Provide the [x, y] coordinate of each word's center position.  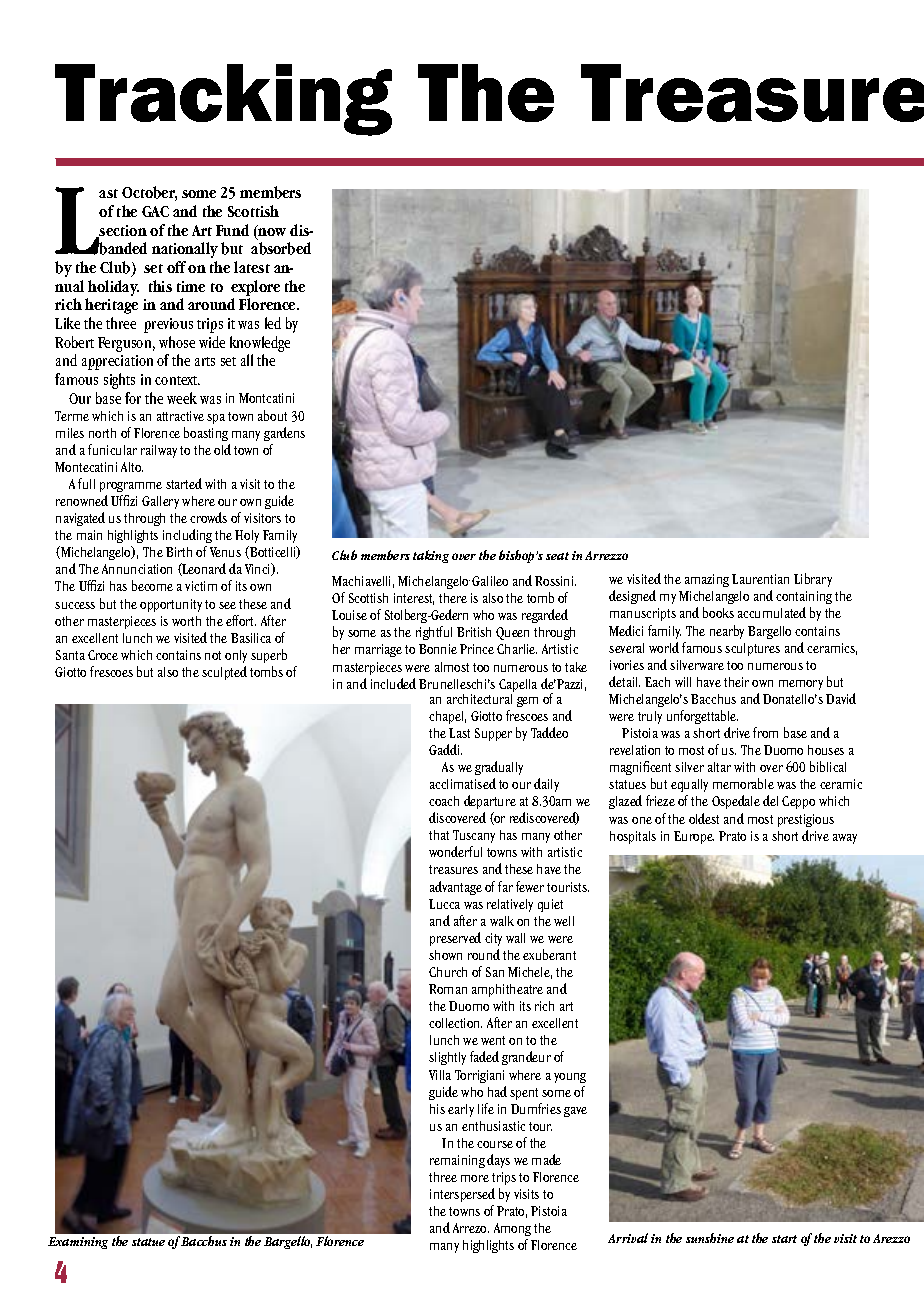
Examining [78, 1243]
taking [431, 556]
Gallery [160, 502]
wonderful [455, 851]
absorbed [281, 248]
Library [813, 580]
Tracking [223, 100]
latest [252, 267]
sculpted [224, 673]
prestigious [806, 820]
